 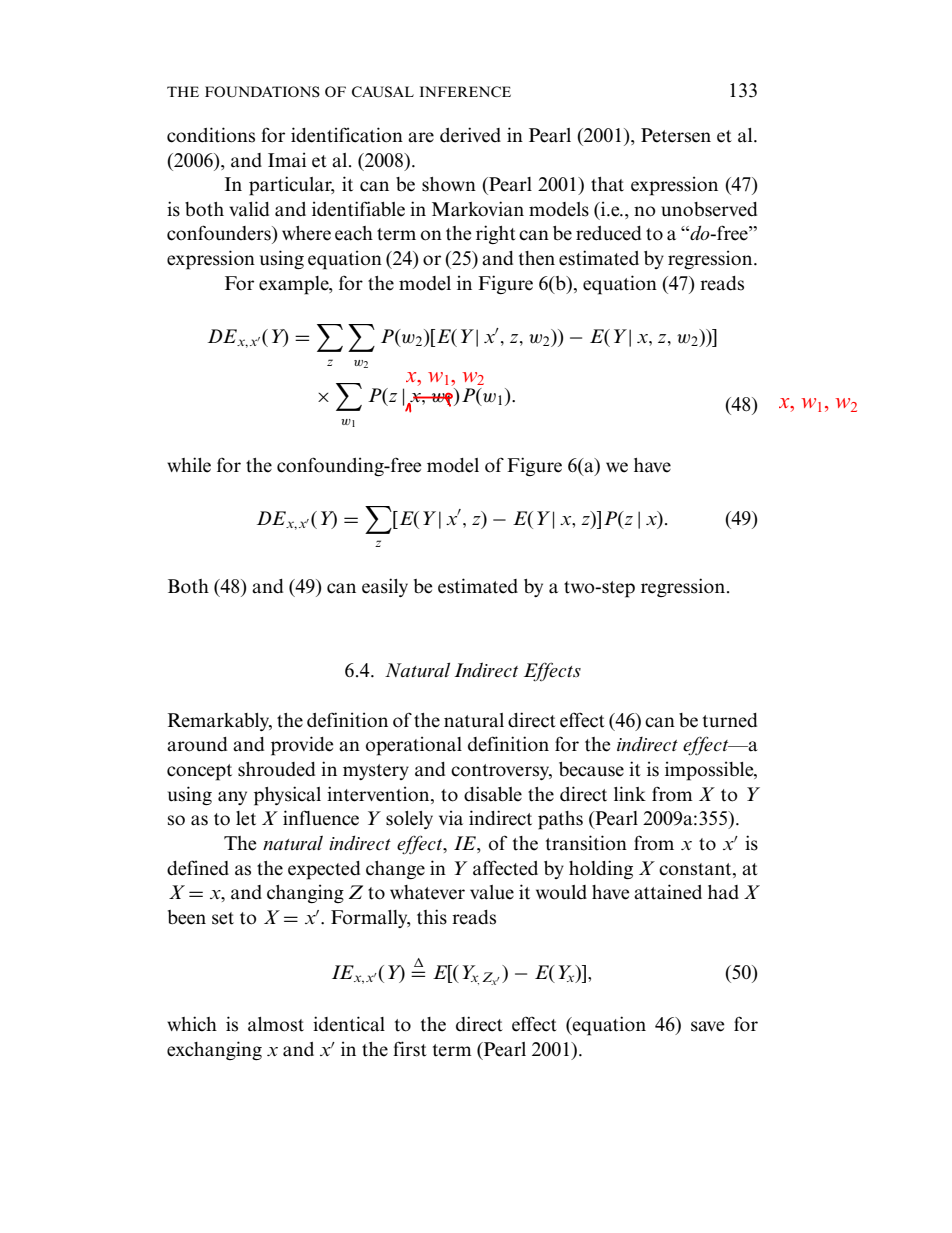 I want to click on operational, so click(x=414, y=746).
